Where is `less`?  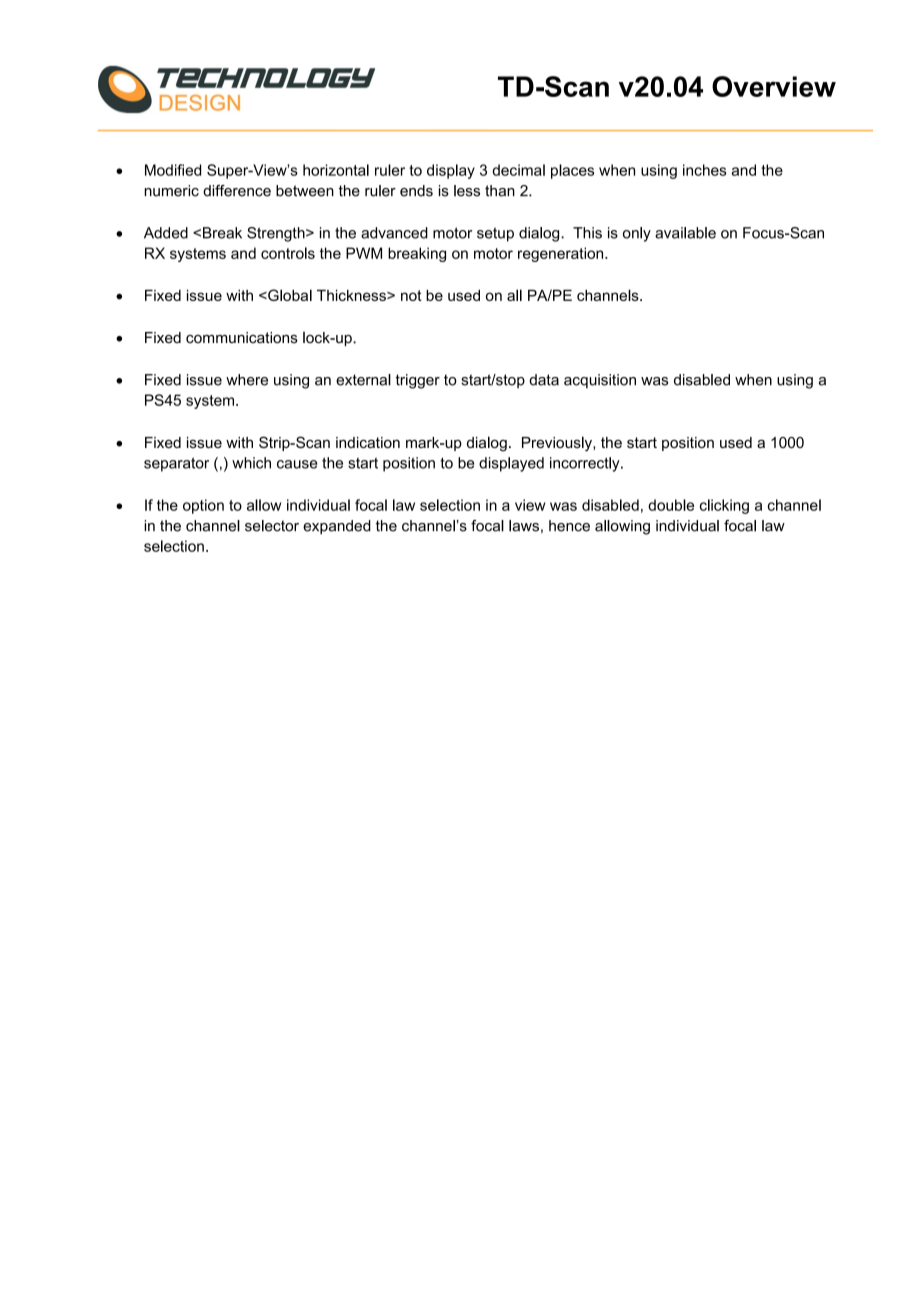 less is located at coordinates (467, 191).
